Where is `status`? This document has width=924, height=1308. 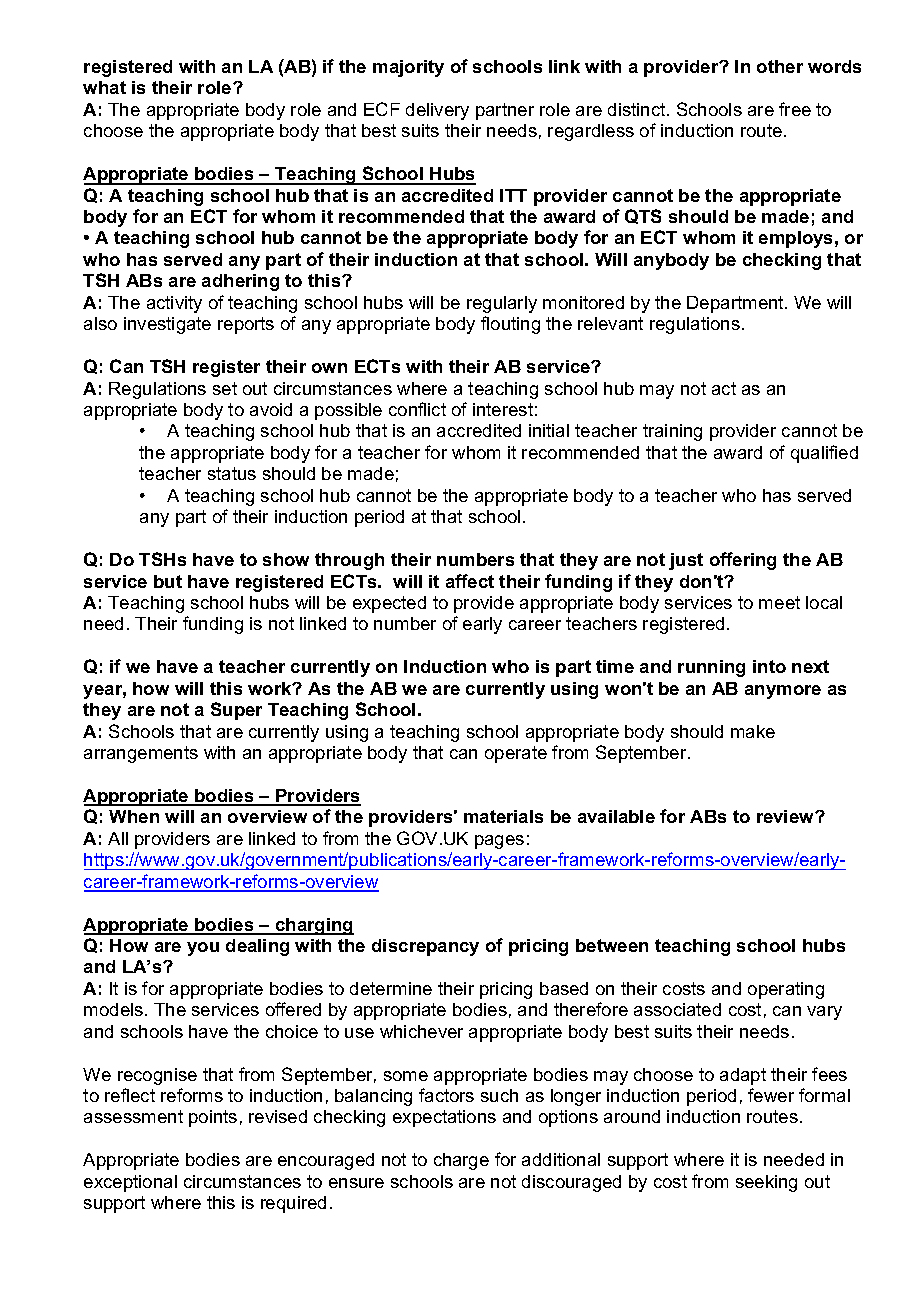 status is located at coordinates (232, 473).
